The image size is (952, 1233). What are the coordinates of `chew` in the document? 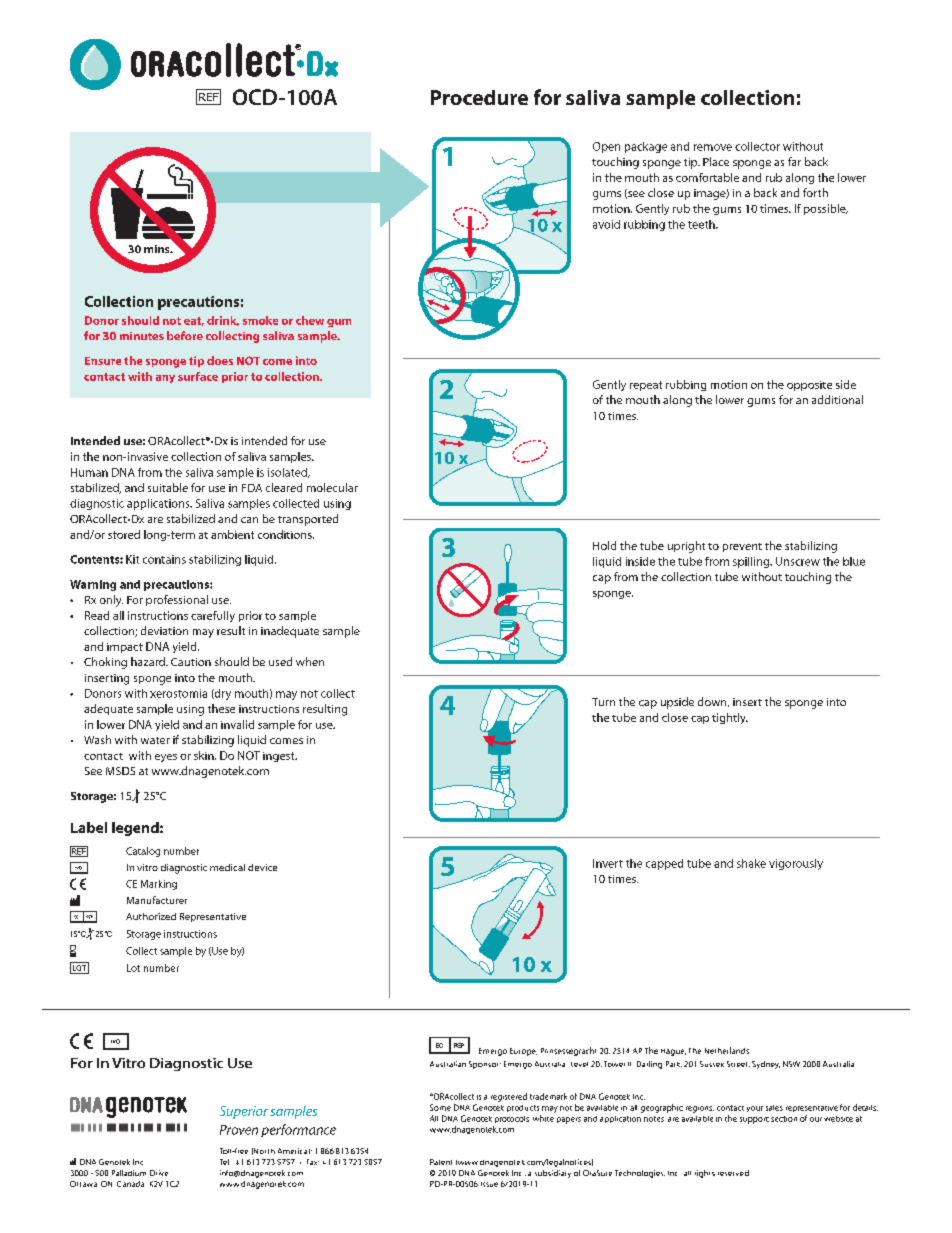 It's located at (310, 320).
